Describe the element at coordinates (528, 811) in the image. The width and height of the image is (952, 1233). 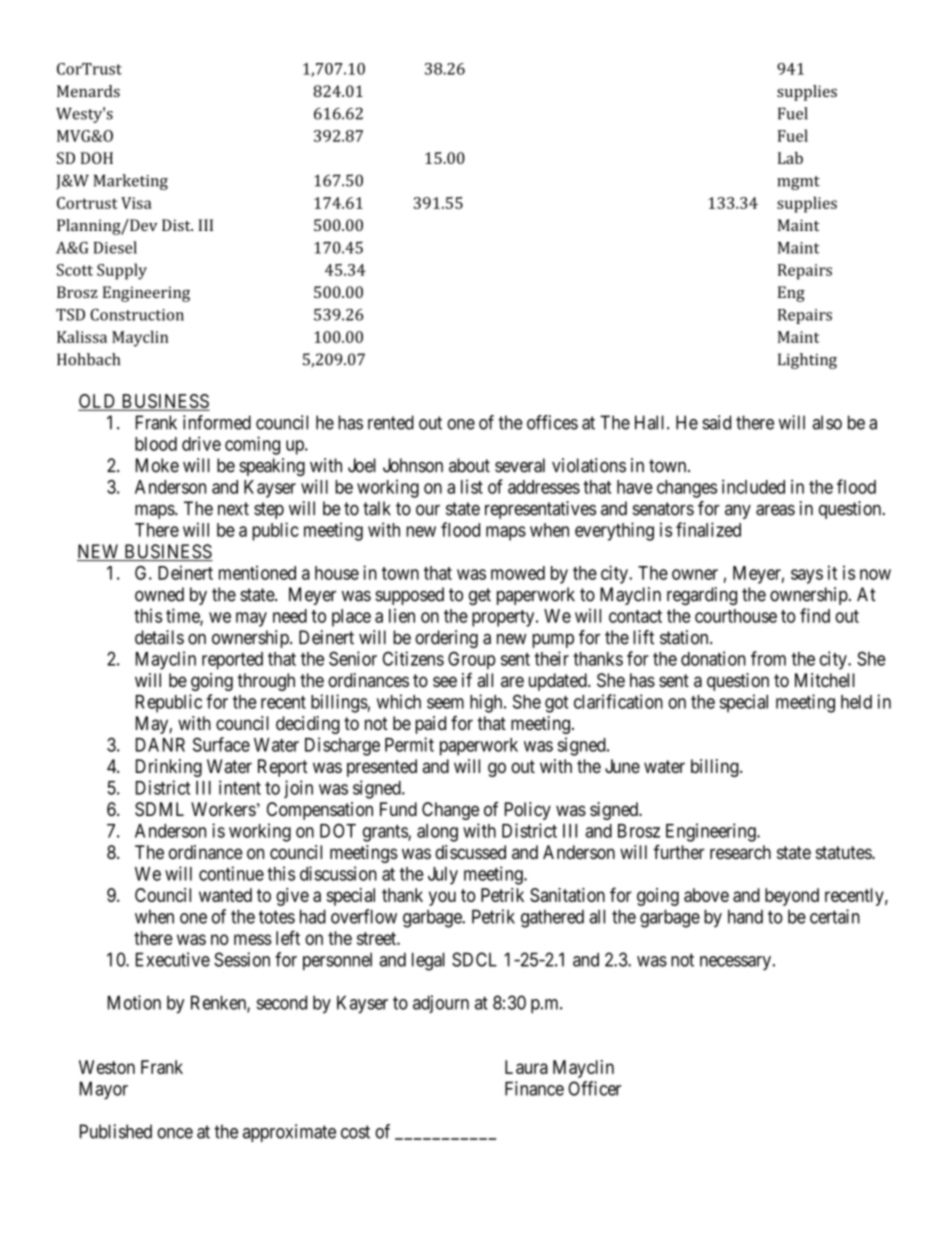
I see `Policy` at that location.
